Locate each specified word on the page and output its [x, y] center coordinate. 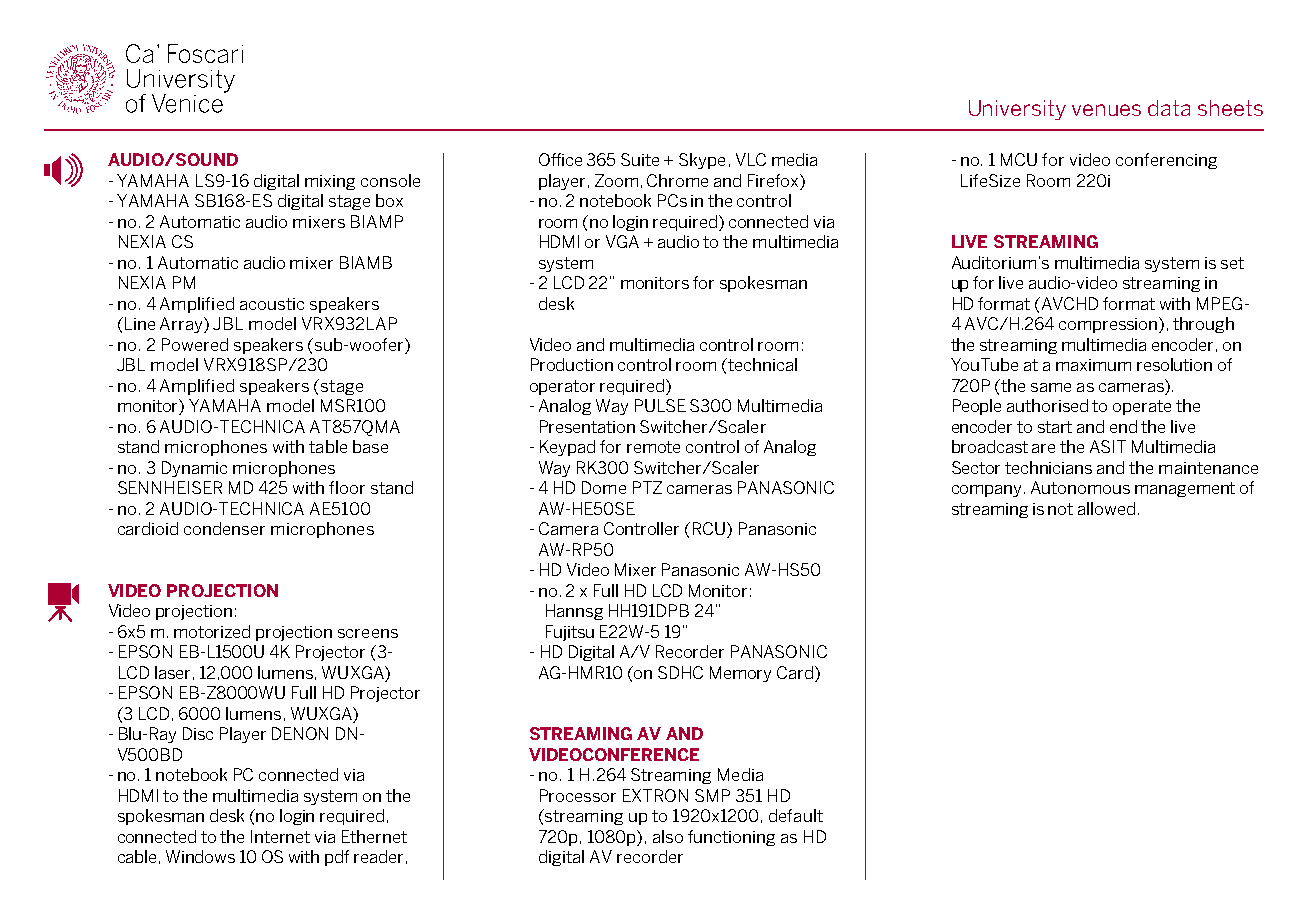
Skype [702, 161]
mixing [330, 182]
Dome [604, 487]
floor [347, 487]
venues [1106, 110]
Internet [280, 836]
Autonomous [1080, 487]
